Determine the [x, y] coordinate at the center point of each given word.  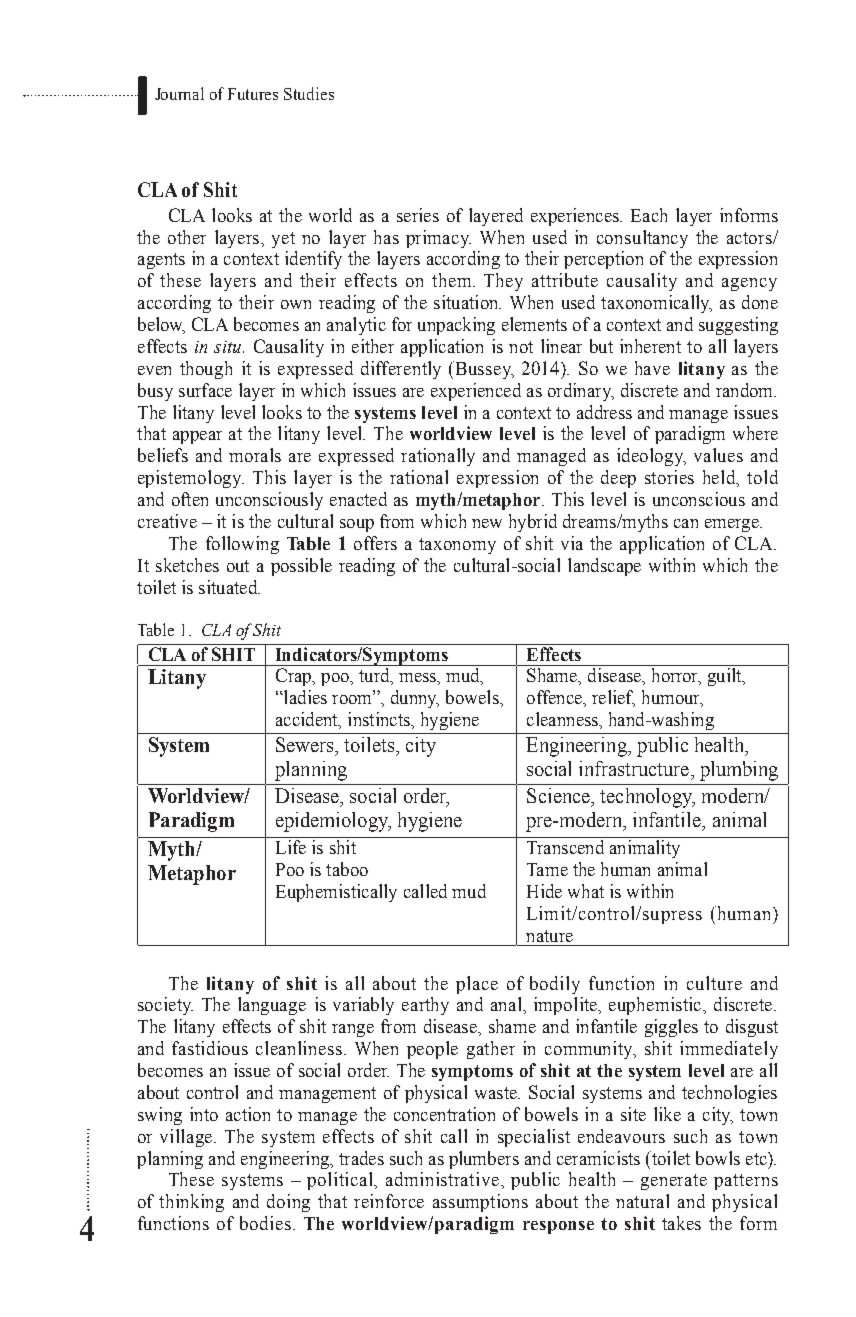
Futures [253, 94]
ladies [304, 697]
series [418, 215]
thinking [191, 1203]
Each [649, 215]
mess [418, 677]
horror [676, 676]
